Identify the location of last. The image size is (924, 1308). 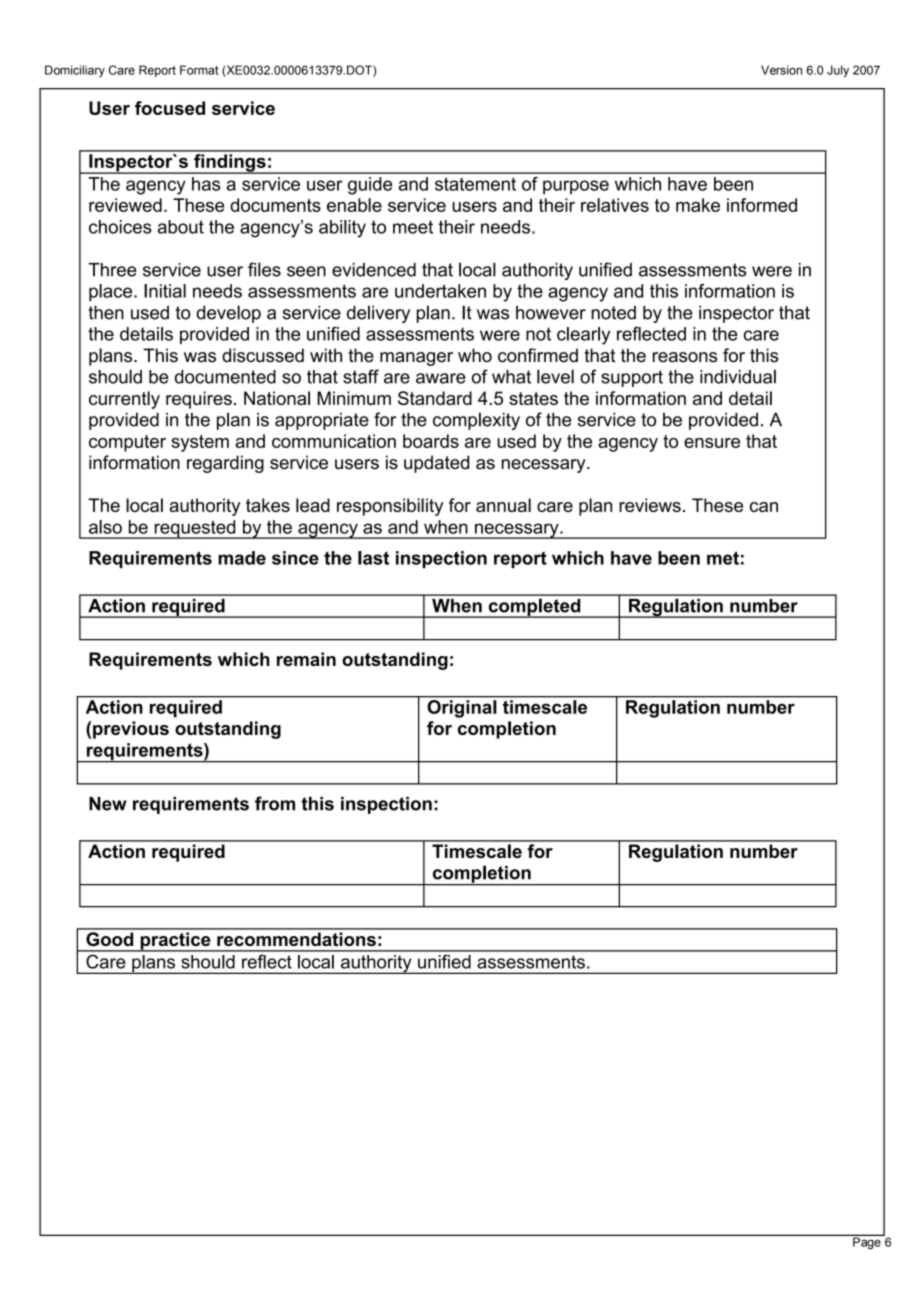
(373, 558).
